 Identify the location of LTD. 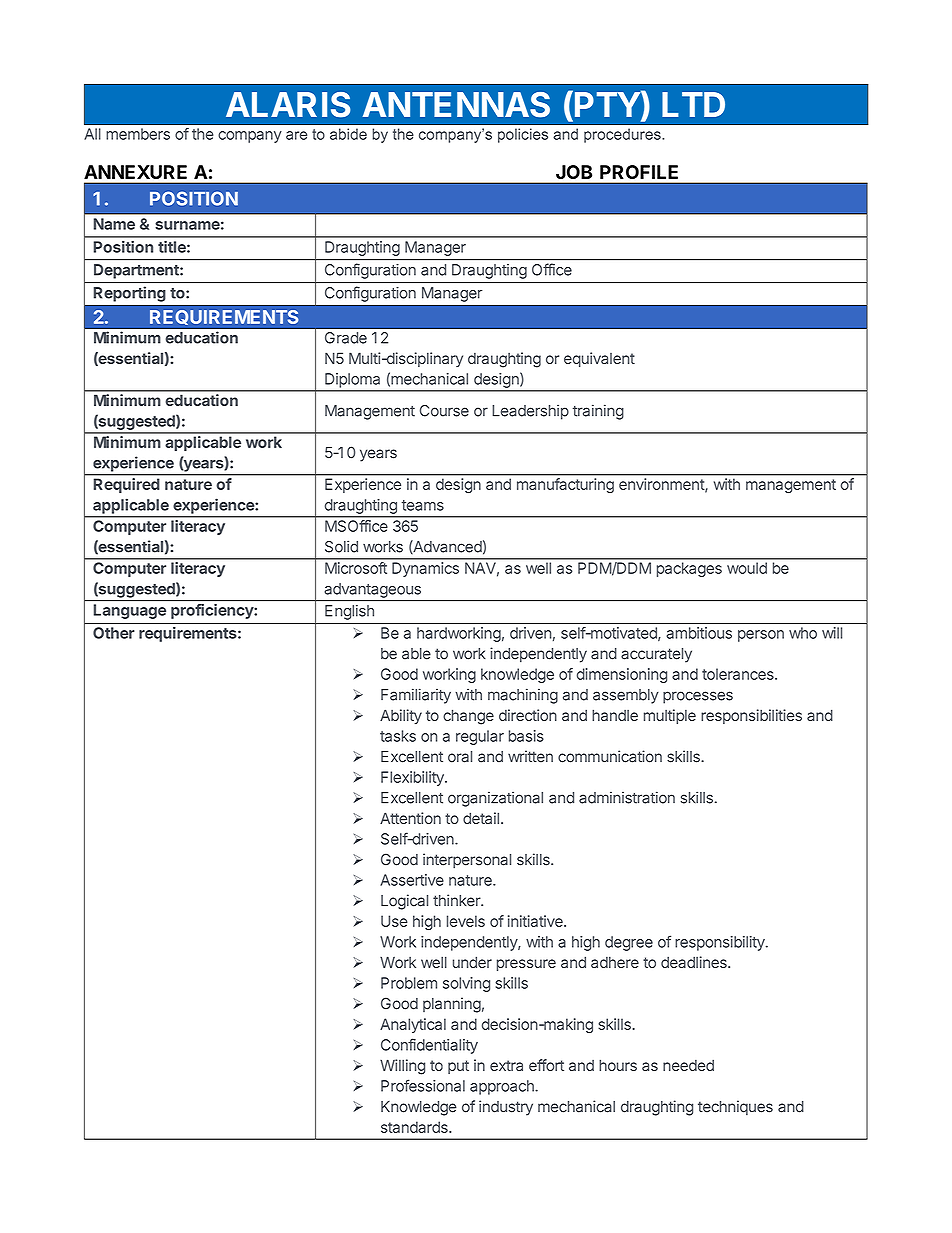
(693, 104).
